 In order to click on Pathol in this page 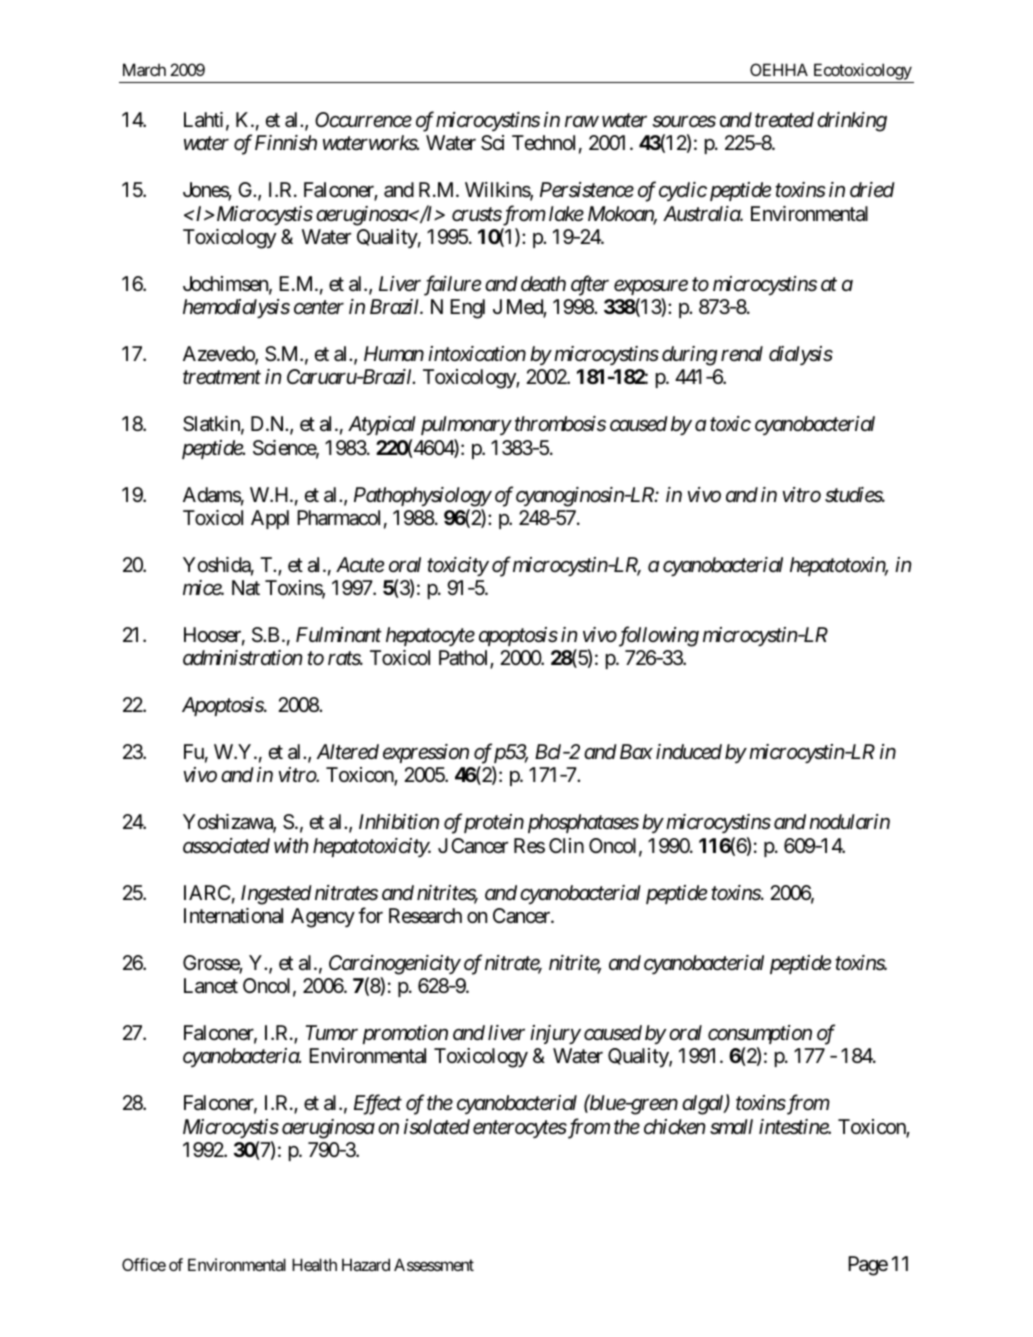, I will do `click(465, 659)`.
